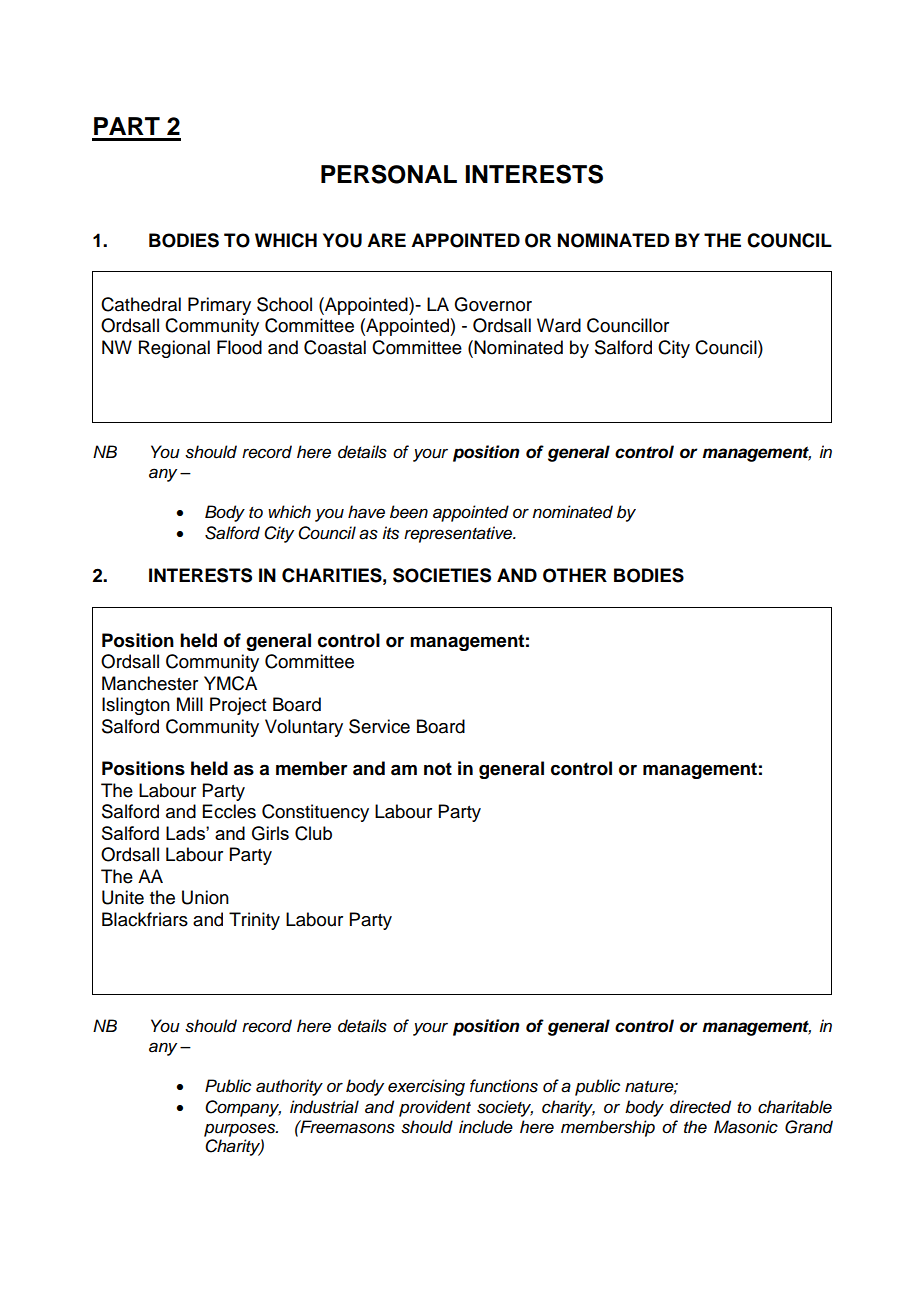 This document has width=924, height=1308. I want to click on SOCIETIES, so click(442, 575).
